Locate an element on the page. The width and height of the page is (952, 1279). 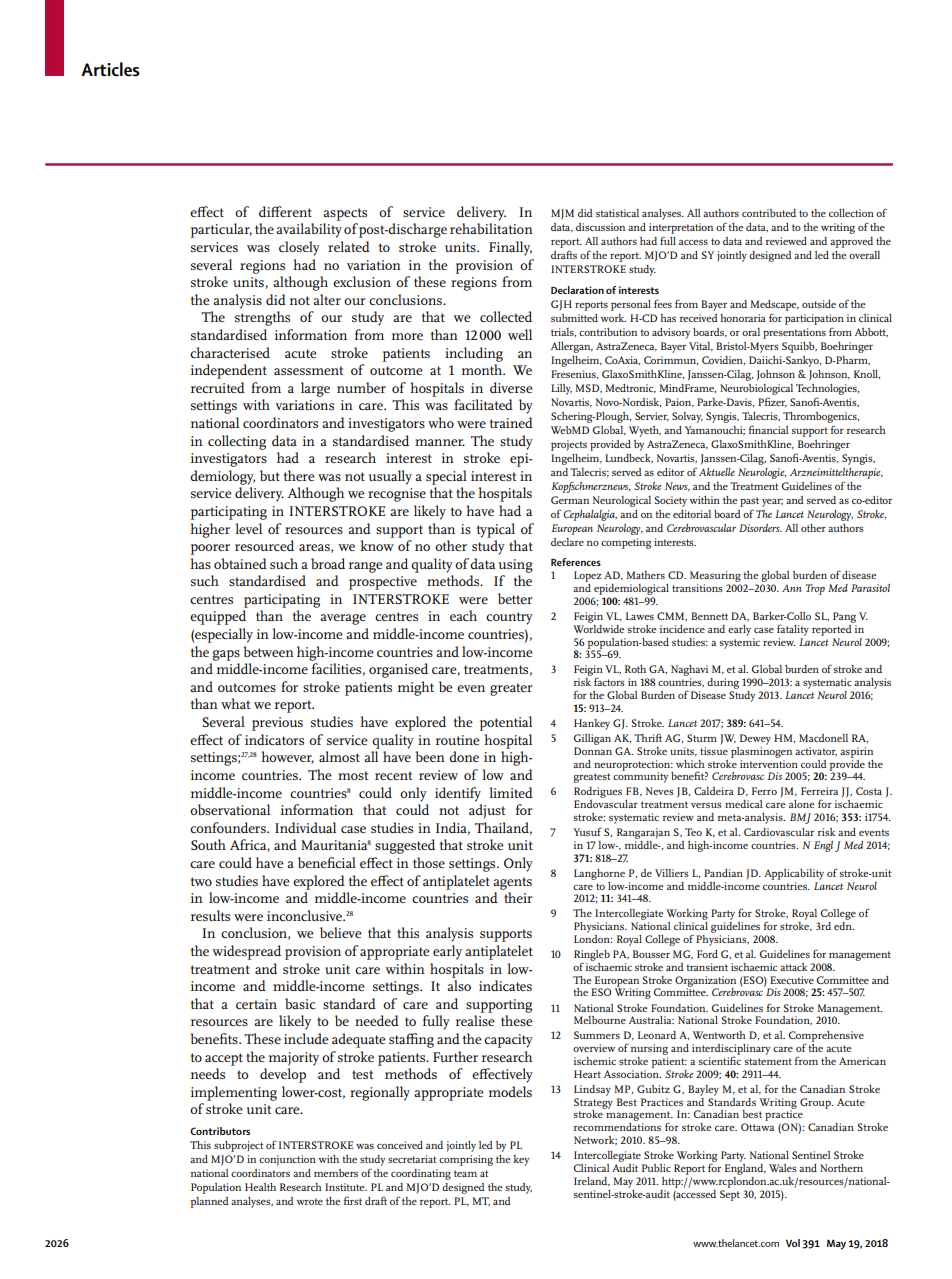
gaps is located at coordinates (226, 655).
